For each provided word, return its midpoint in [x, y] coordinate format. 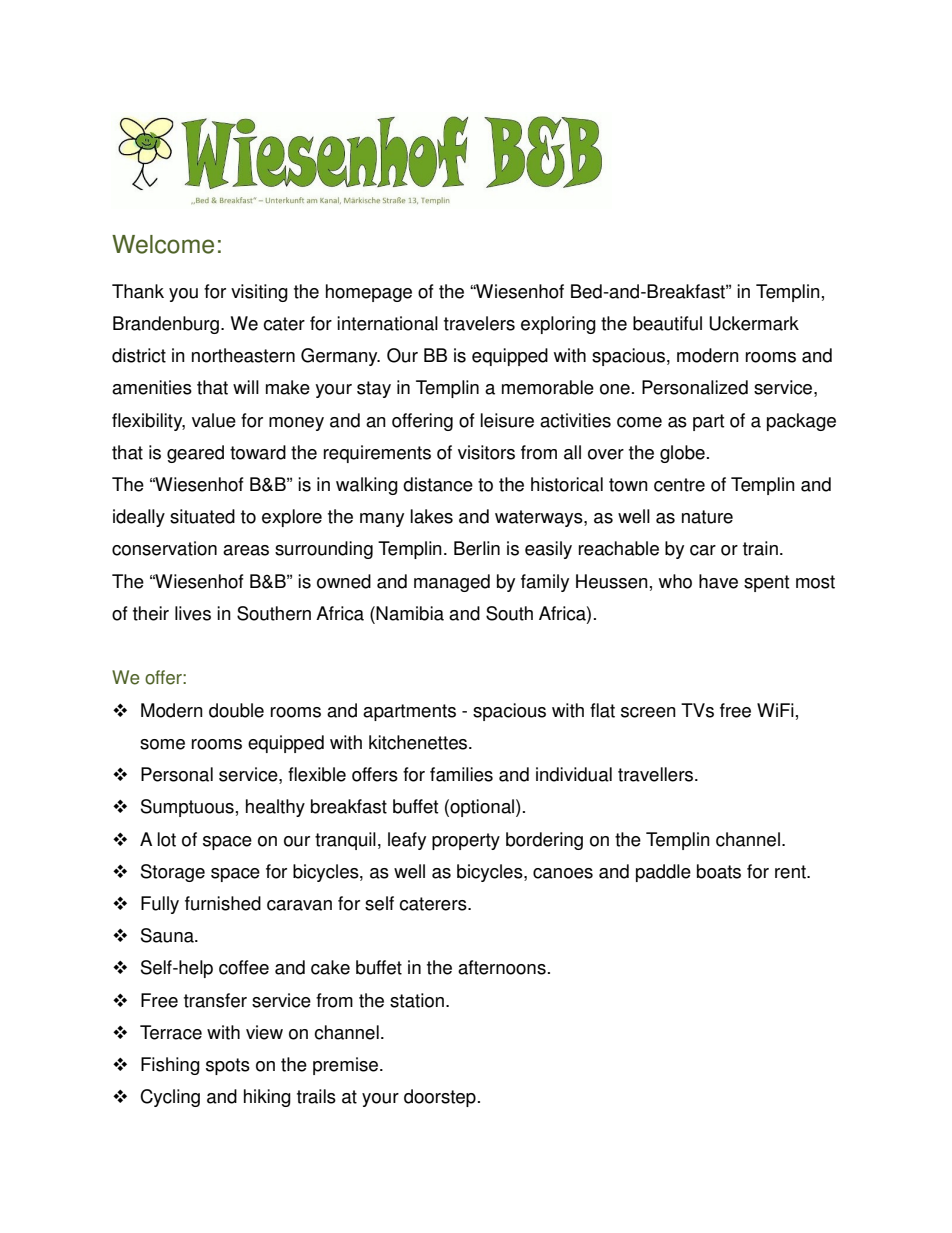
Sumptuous [187, 808]
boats [719, 871]
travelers [479, 323]
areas [246, 550]
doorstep [440, 1098]
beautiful [667, 323]
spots [228, 1066]
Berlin [477, 548]
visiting [259, 293]
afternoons [502, 967]
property [466, 841]
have [718, 581]
